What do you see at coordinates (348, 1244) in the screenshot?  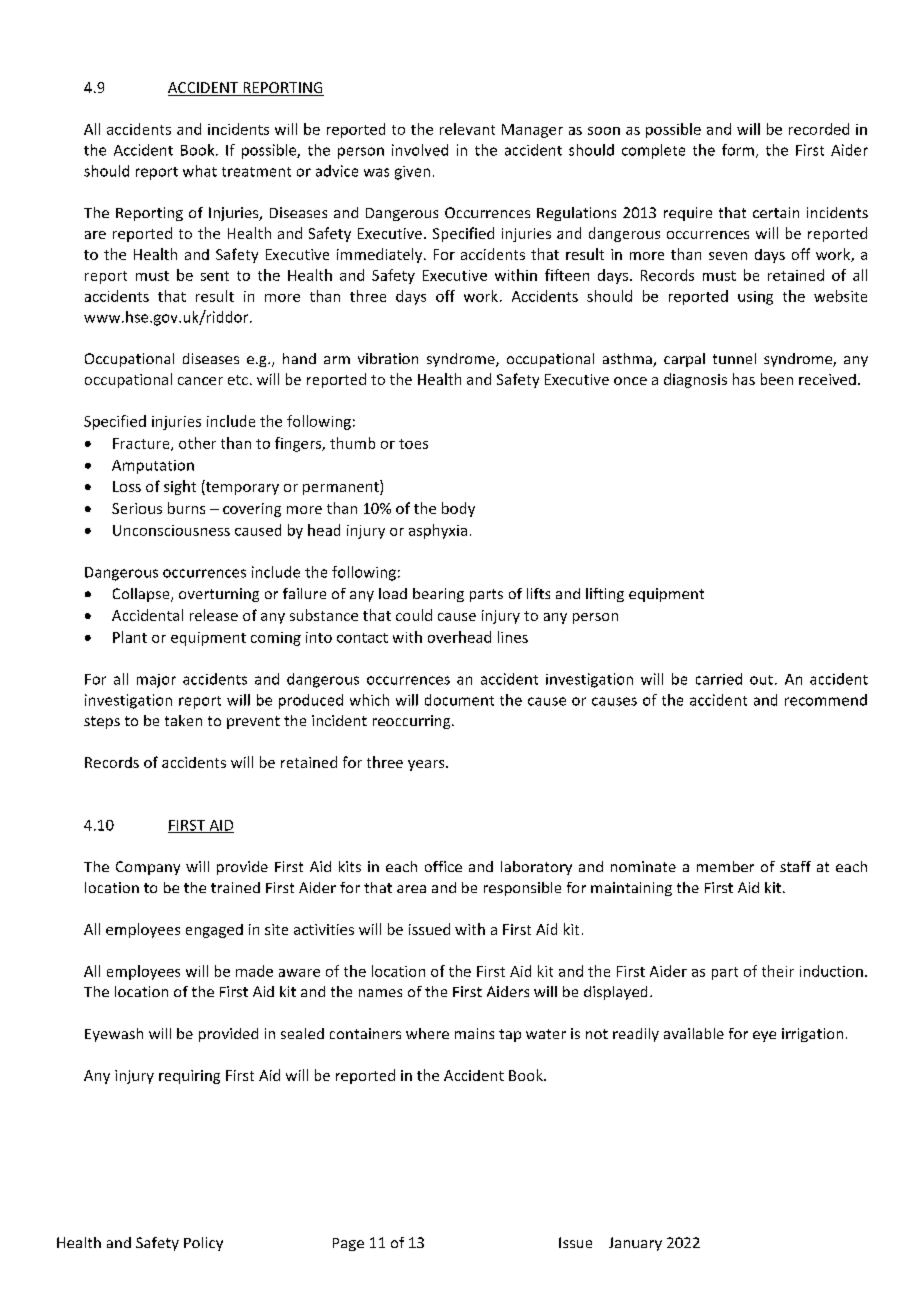 I see `Page` at bounding box center [348, 1244].
